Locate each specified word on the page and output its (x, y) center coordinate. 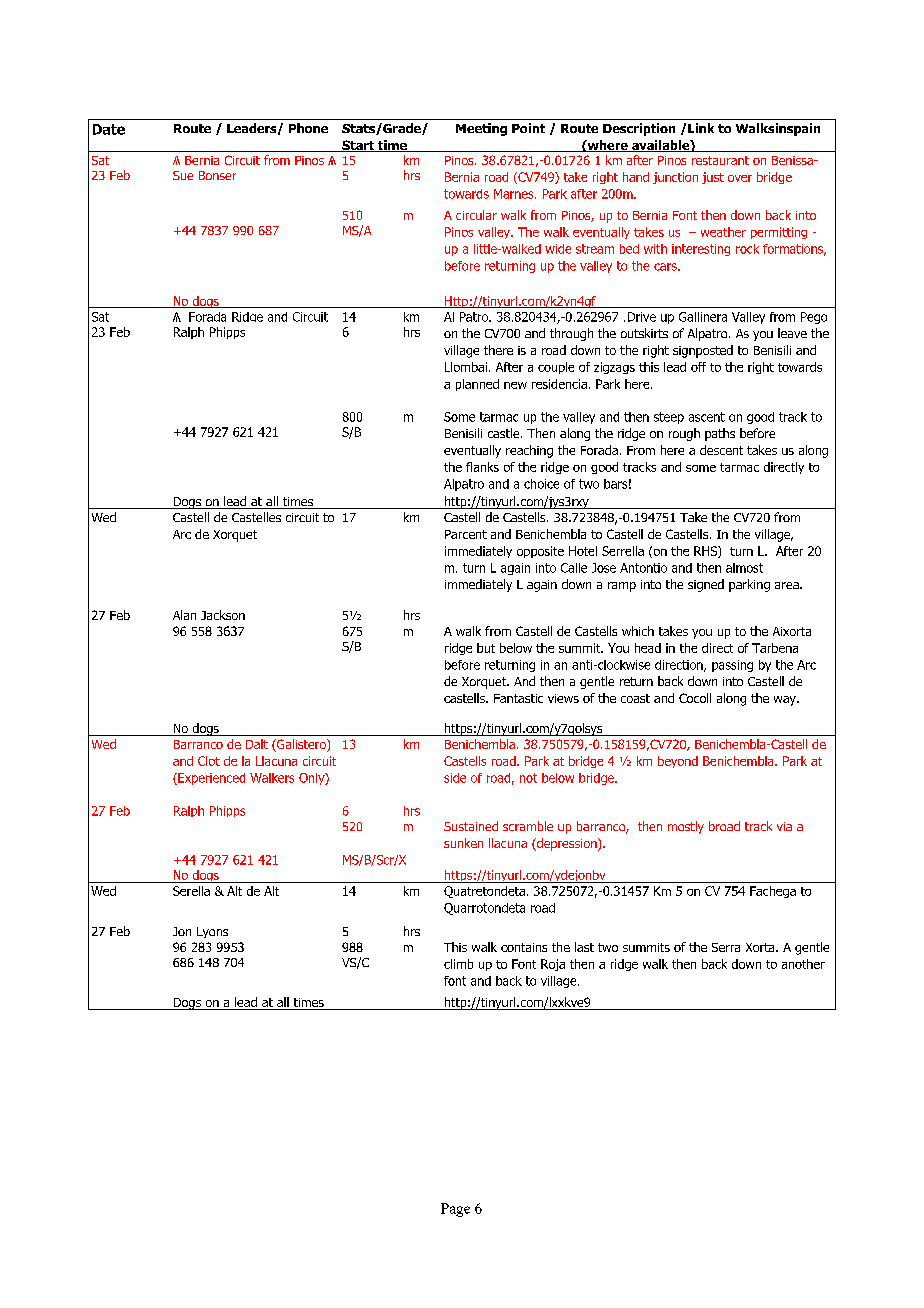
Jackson (223, 615)
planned (477, 385)
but (486, 648)
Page (455, 1210)
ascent (707, 417)
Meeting (481, 129)
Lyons (212, 932)
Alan (184, 615)
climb (458, 964)
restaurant (720, 160)
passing (732, 666)
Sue (183, 175)
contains (524, 947)
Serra (726, 947)
